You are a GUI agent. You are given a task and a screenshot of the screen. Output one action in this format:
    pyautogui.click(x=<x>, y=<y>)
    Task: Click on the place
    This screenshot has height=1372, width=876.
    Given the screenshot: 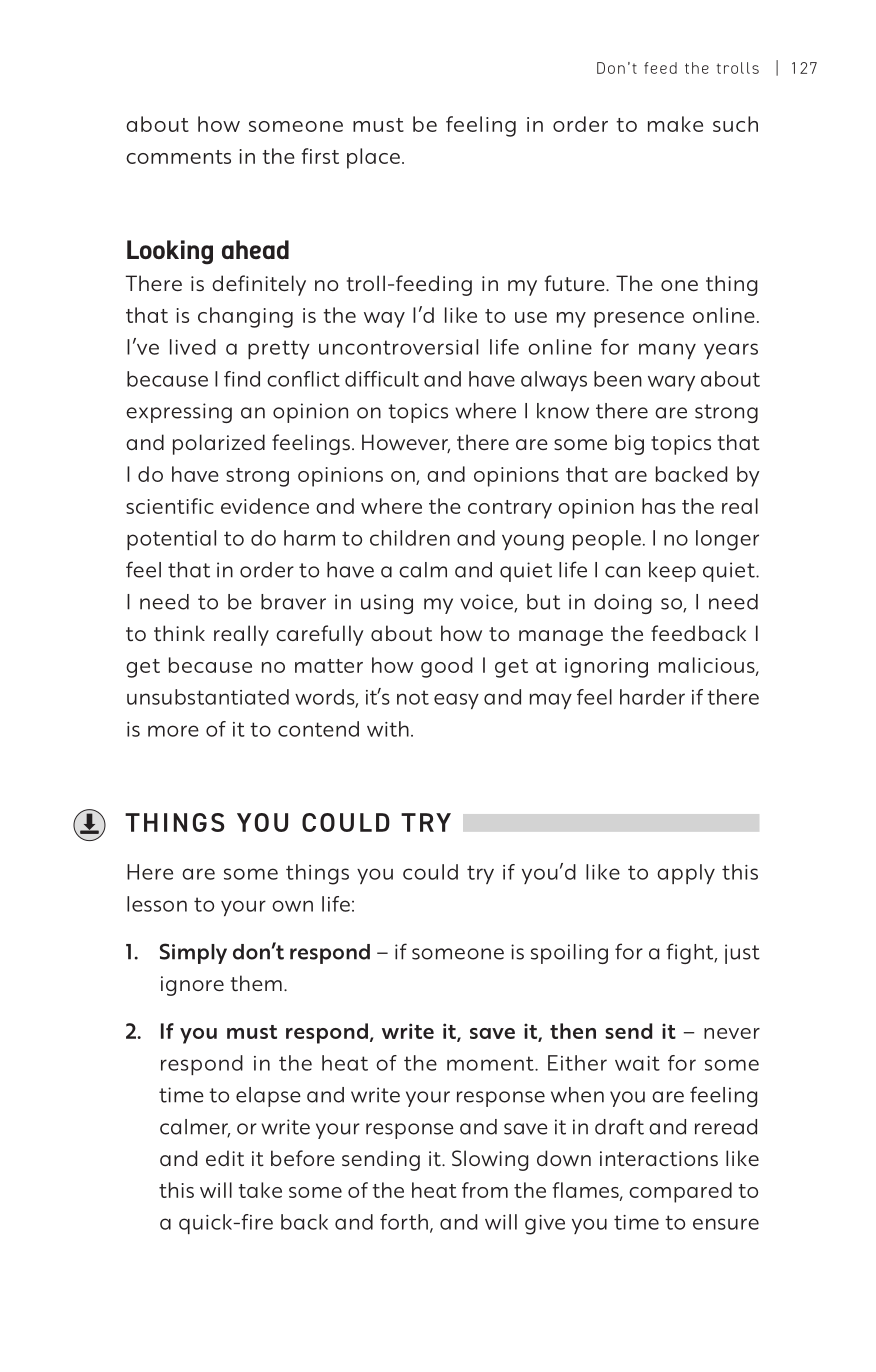 What is the action you would take?
    pyautogui.click(x=373, y=158)
